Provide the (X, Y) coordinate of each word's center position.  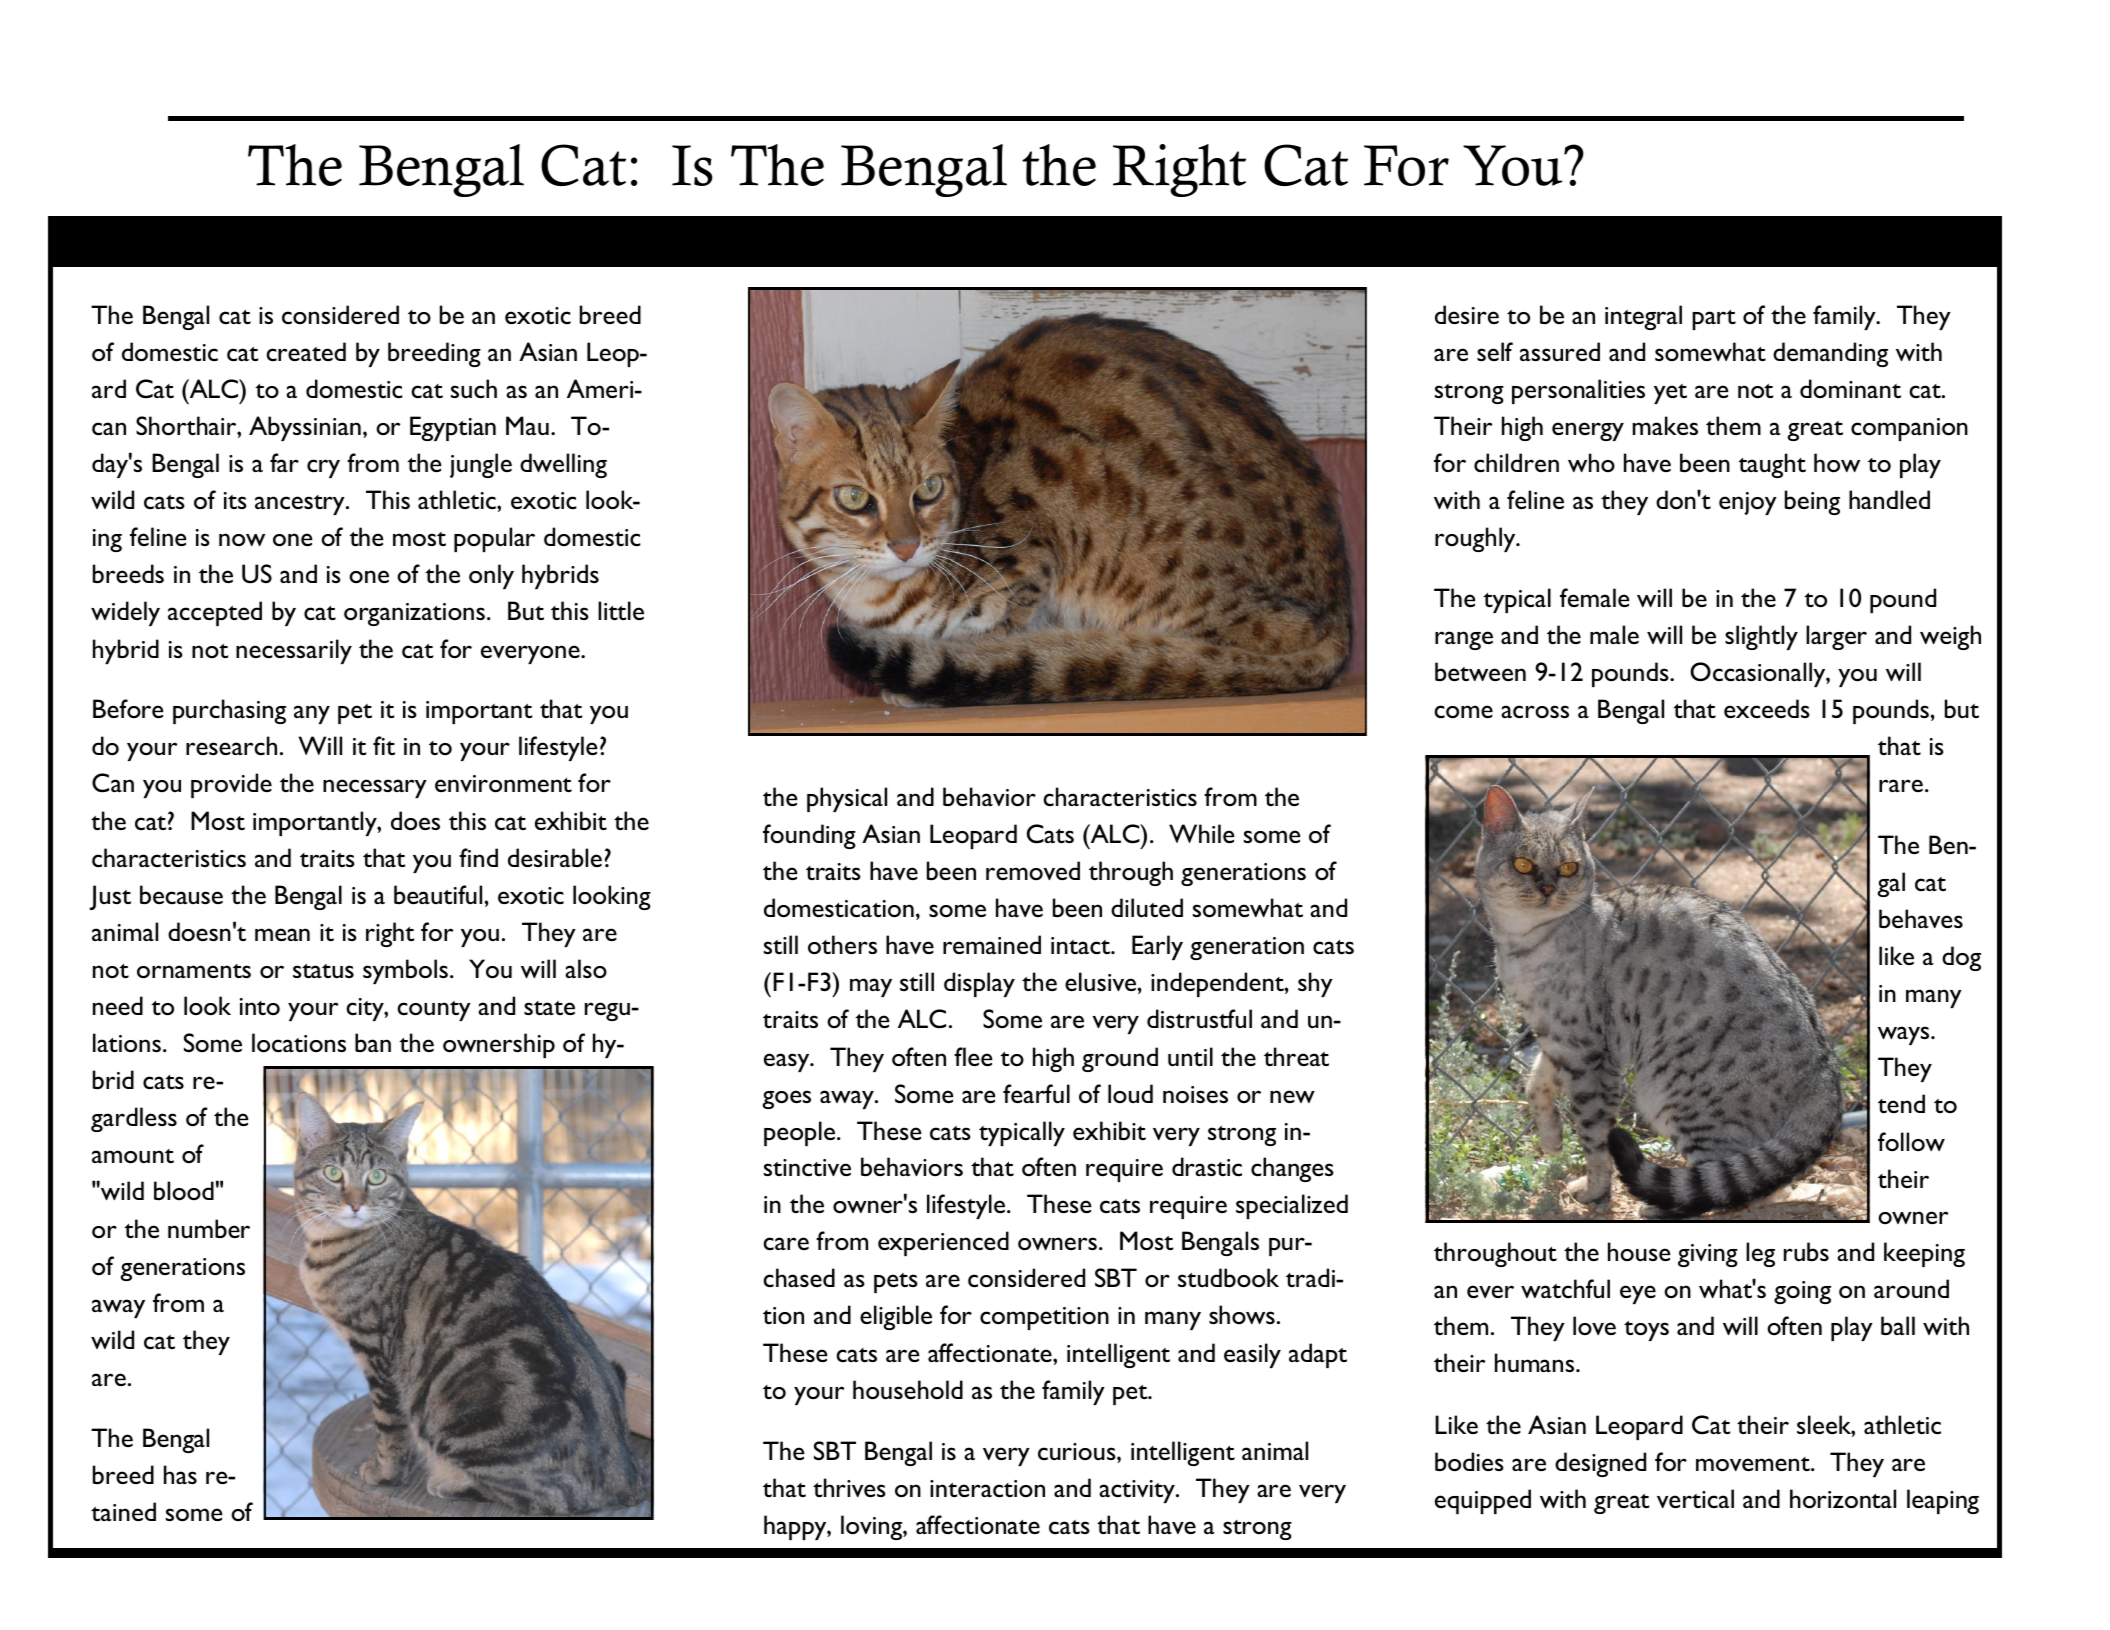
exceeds (1767, 709)
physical (847, 799)
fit (384, 745)
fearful (1036, 1093)
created (306, 351)
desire (1467, 314)
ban (373, 1042)
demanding (1830, 354)
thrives (849, 1487)
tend (1901, 1103)
